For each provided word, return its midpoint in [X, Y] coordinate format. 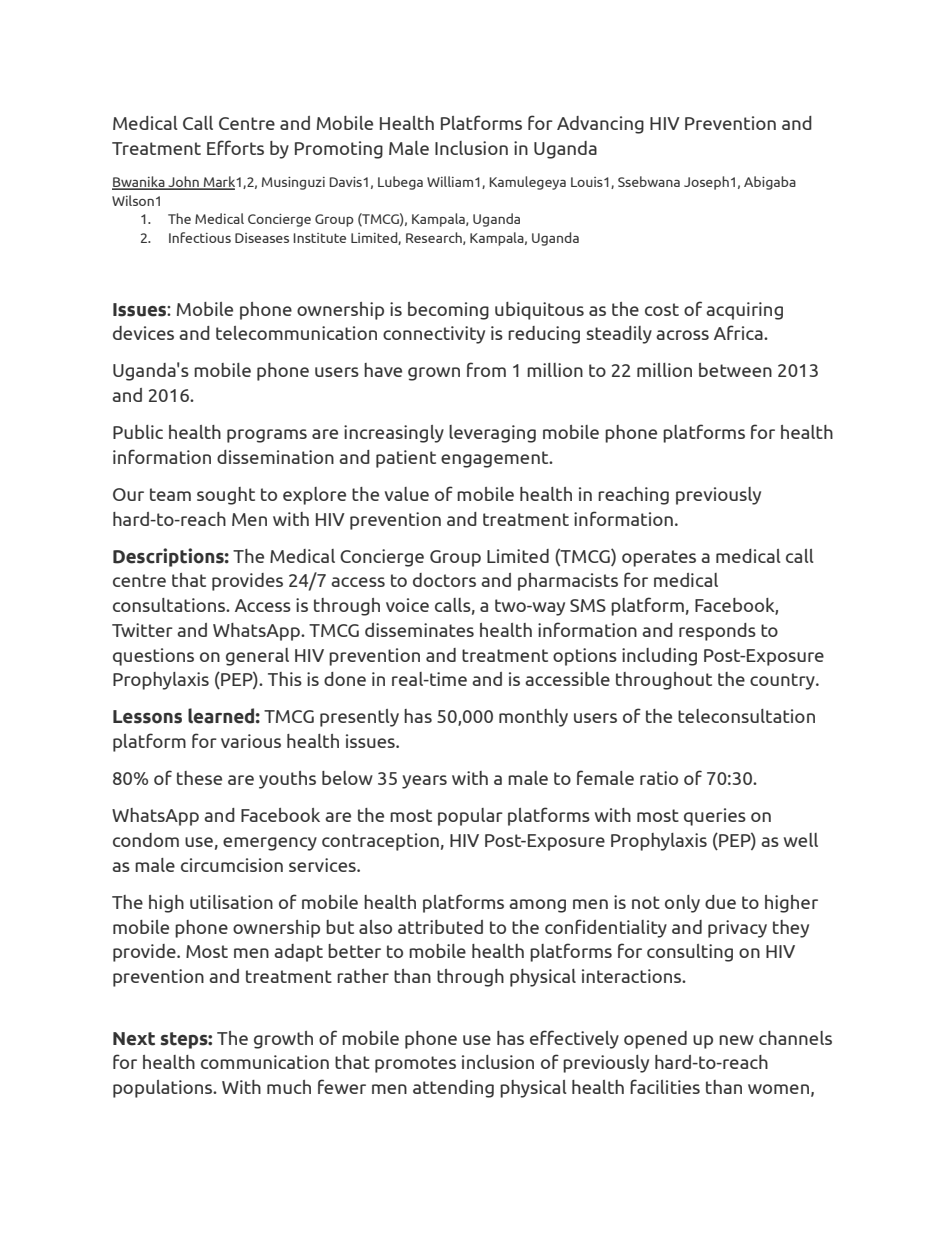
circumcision [232, 865]
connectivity [434, 335]
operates [659, 558]
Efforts [235, 147]
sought [226, 496]
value [407, 494]
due [720, 902]
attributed [440, 927]
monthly [533, 718]
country [783, 681]
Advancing [600, 125]
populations [164, 1089]
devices [143, 333]
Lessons [147, 717]
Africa [739, 332]
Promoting [339, 150]
